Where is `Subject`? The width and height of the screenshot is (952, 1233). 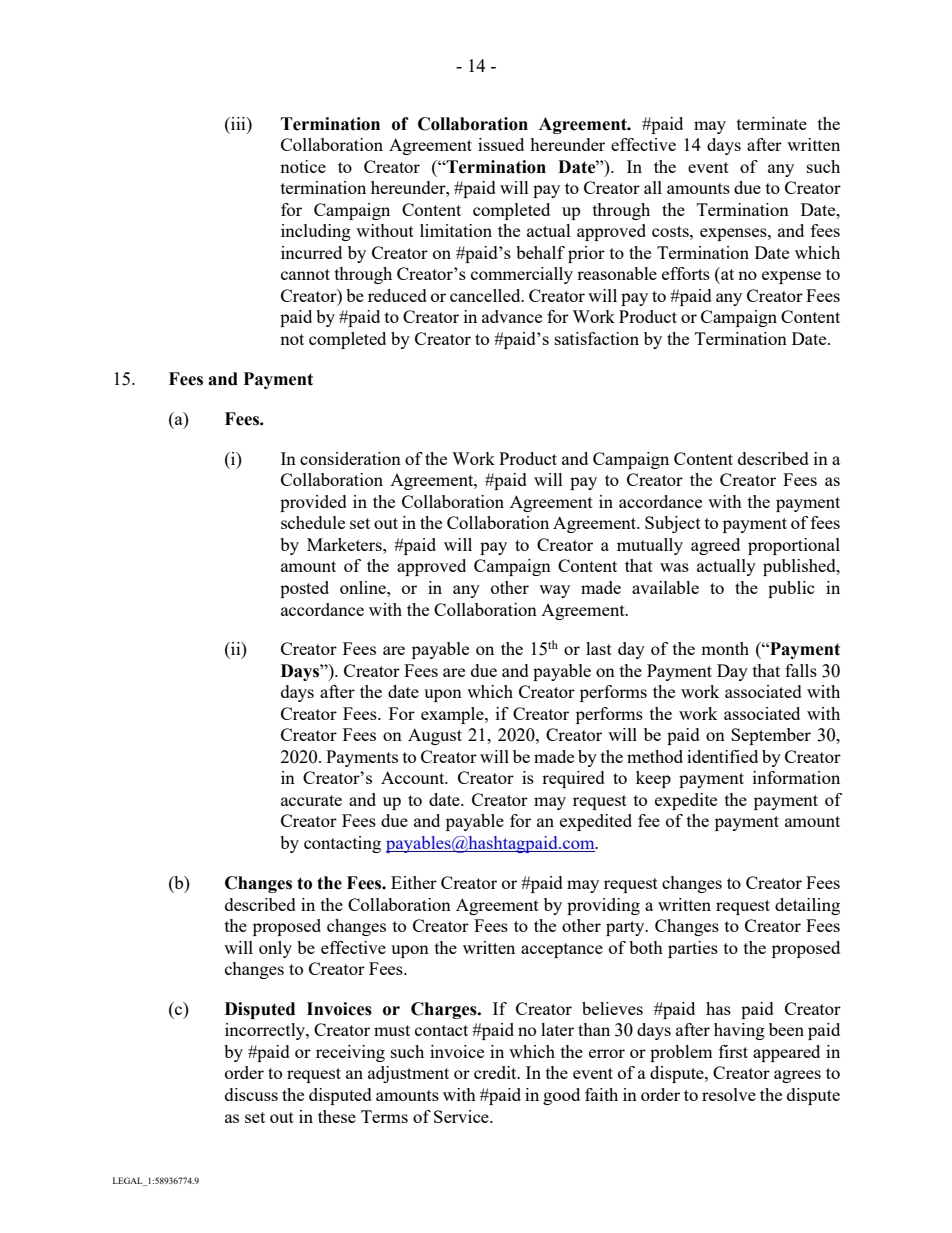 Subject is located at coordinates (673, 524).
